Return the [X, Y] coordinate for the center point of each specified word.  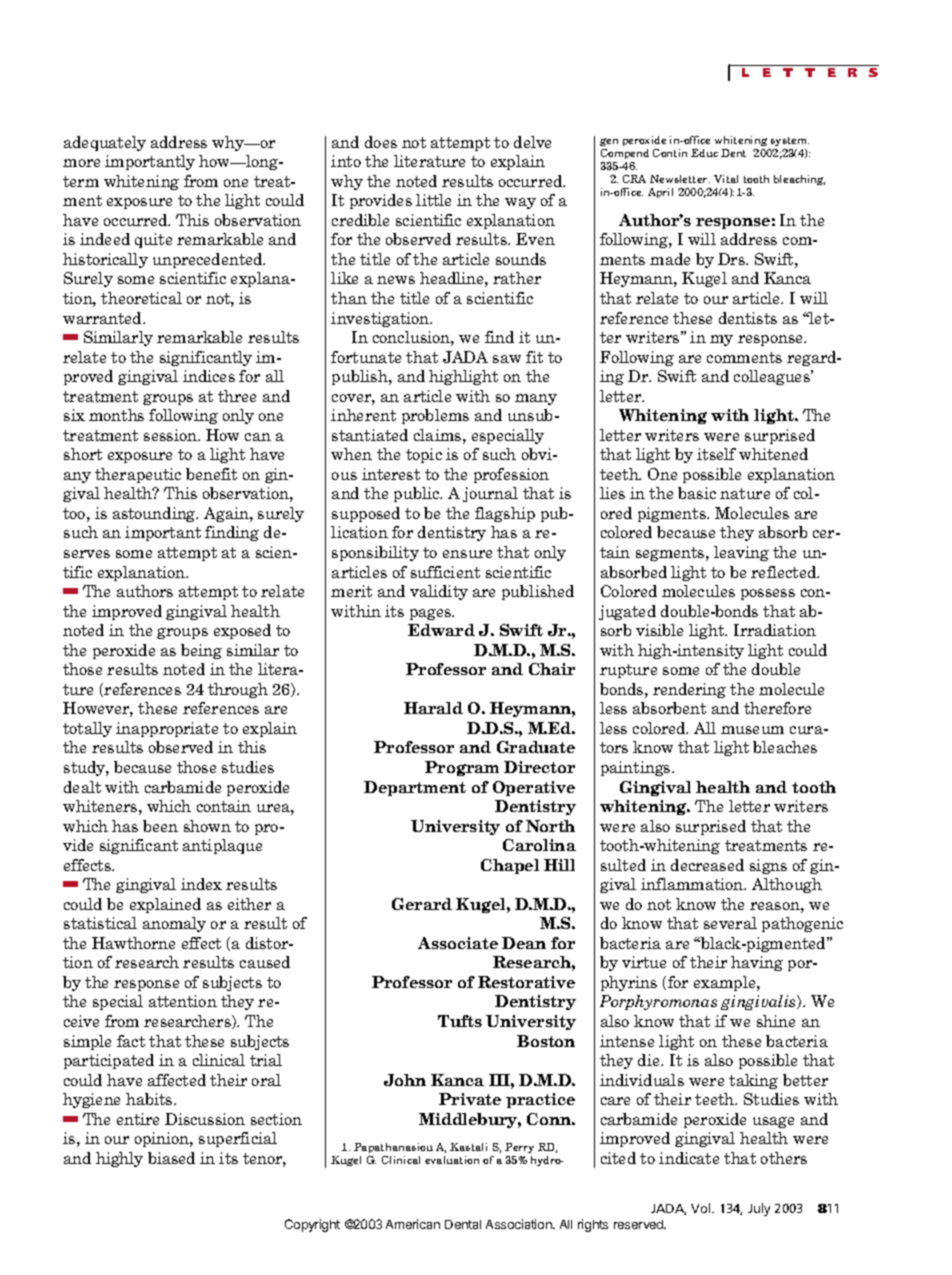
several [730, 923]
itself [716, 454]
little [433, 200]
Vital [726, 179]
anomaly [174, 924]
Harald [433, 708]
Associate [458, 943]
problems [435, 416]
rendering [689, 690]
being [201, 651]
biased [171, 1158]
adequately [105, 143]
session [171, 435]
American [413, 1224]
